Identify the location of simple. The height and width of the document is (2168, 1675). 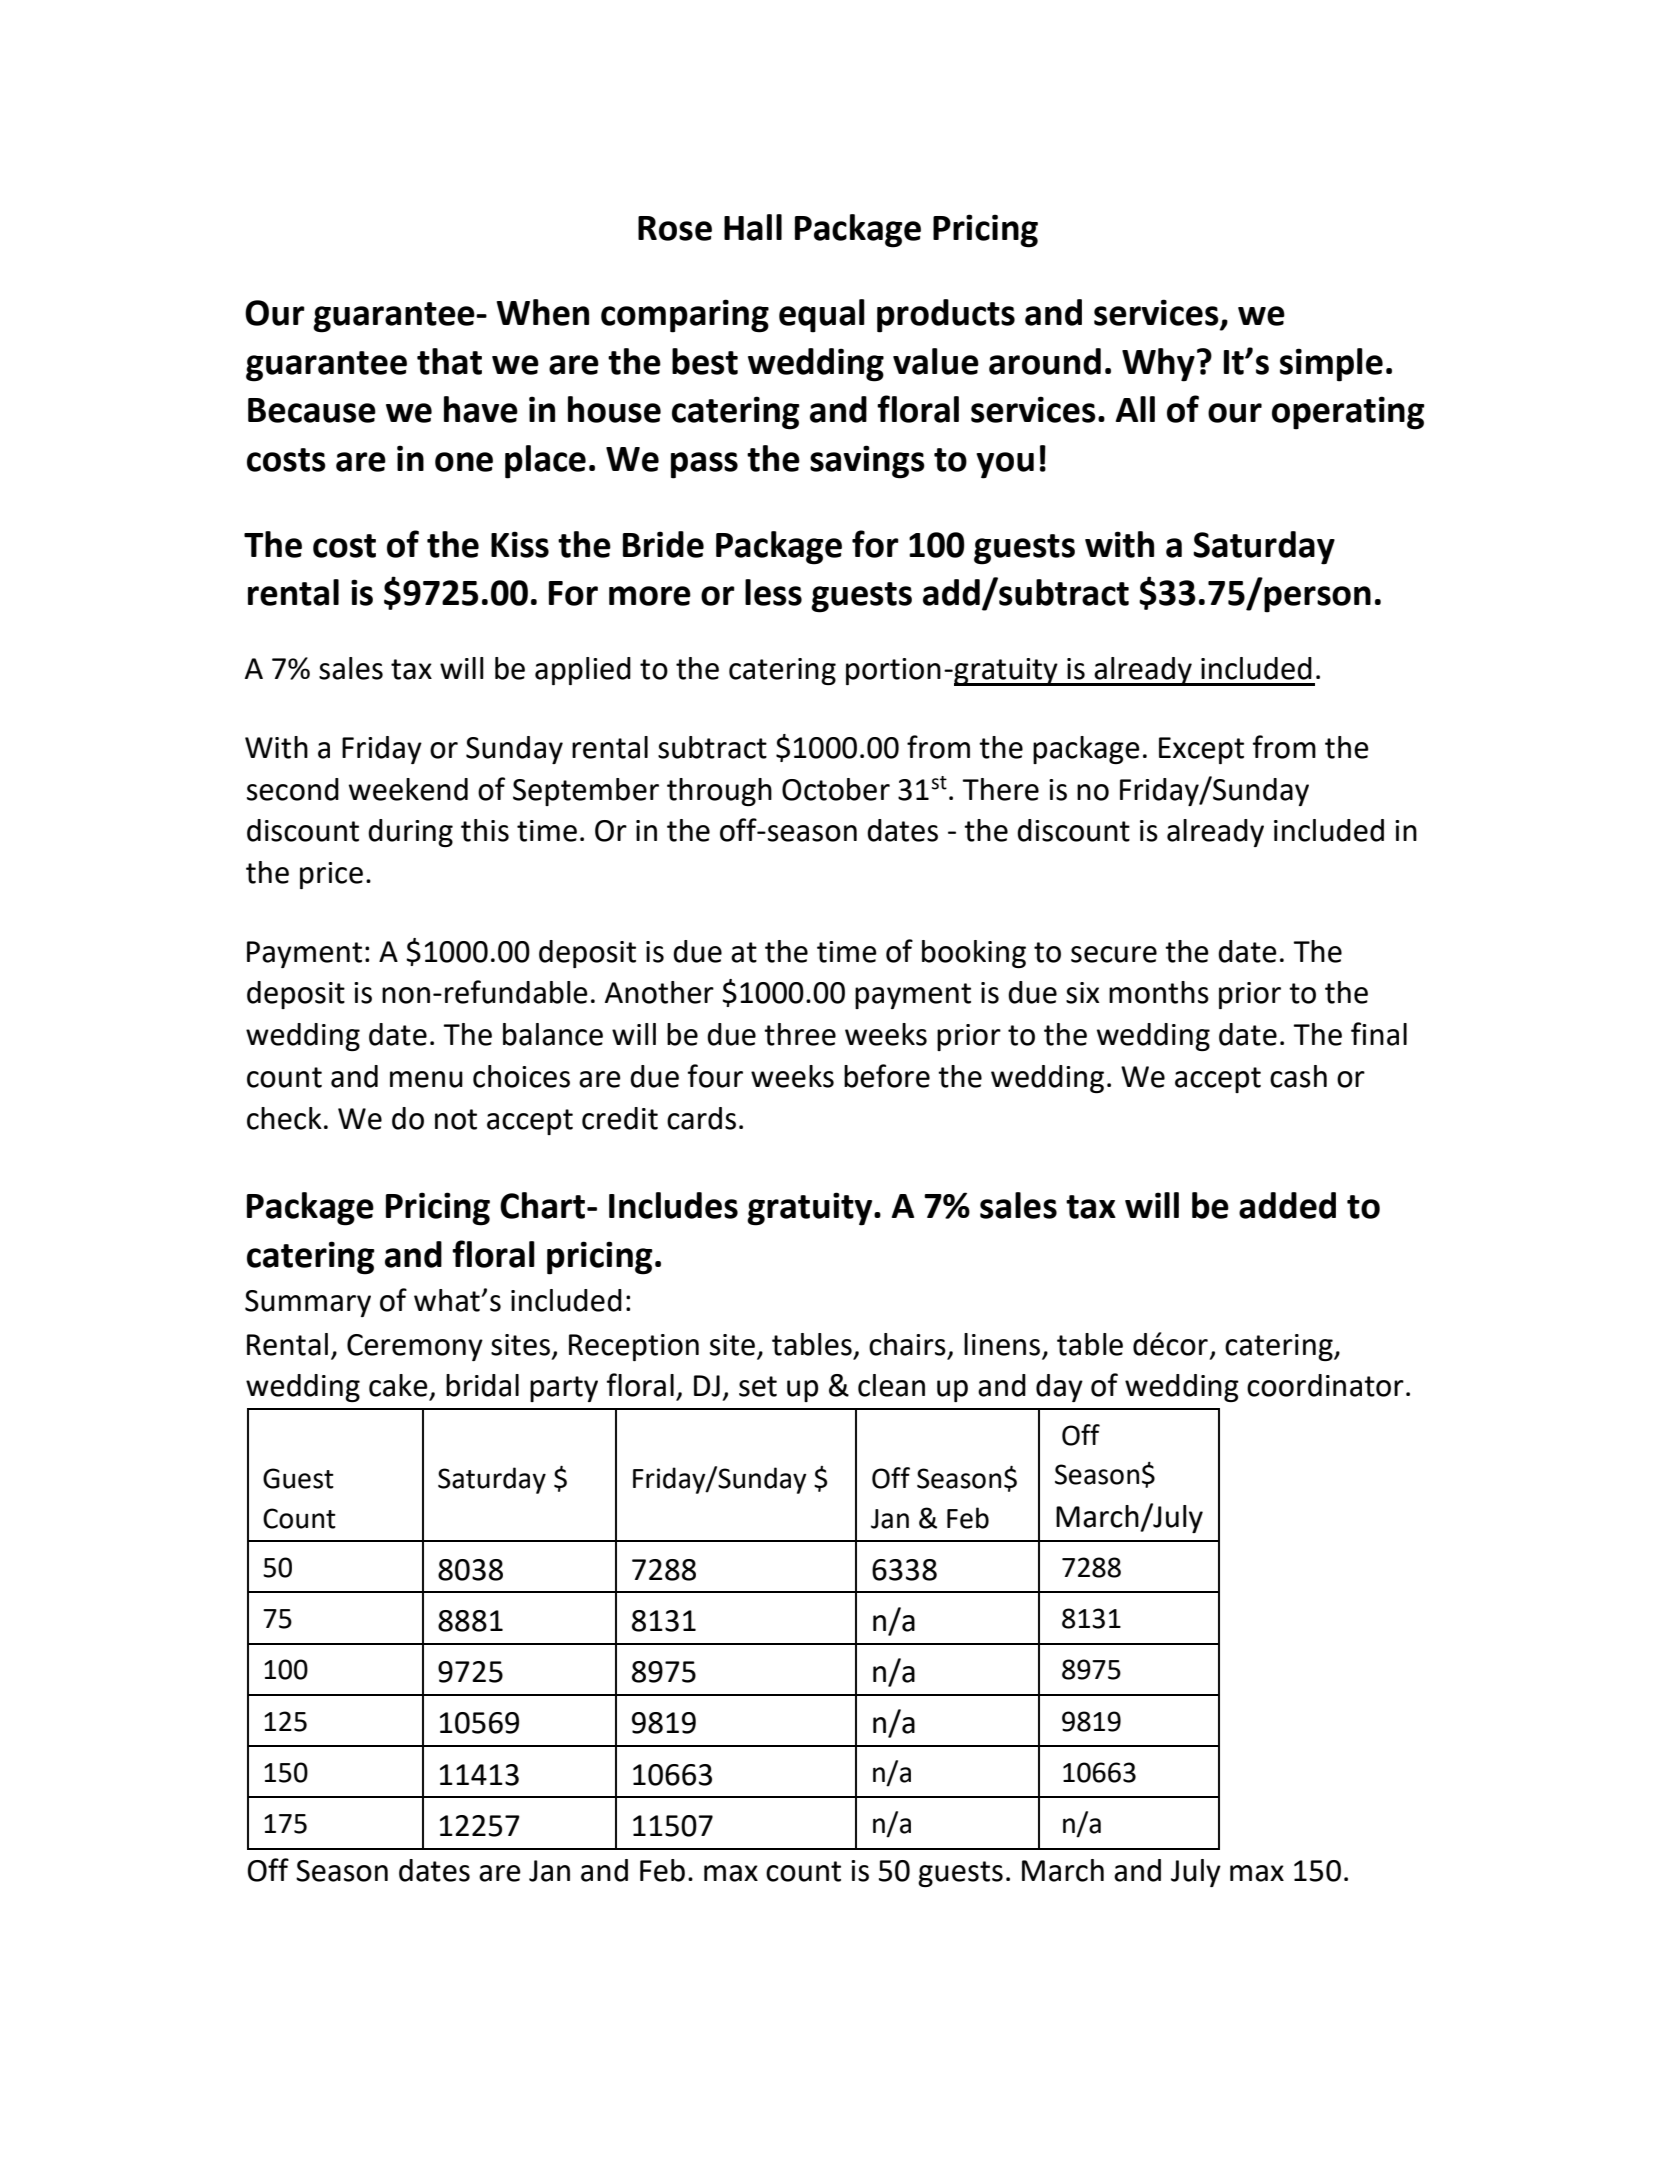
(1331, 365).
